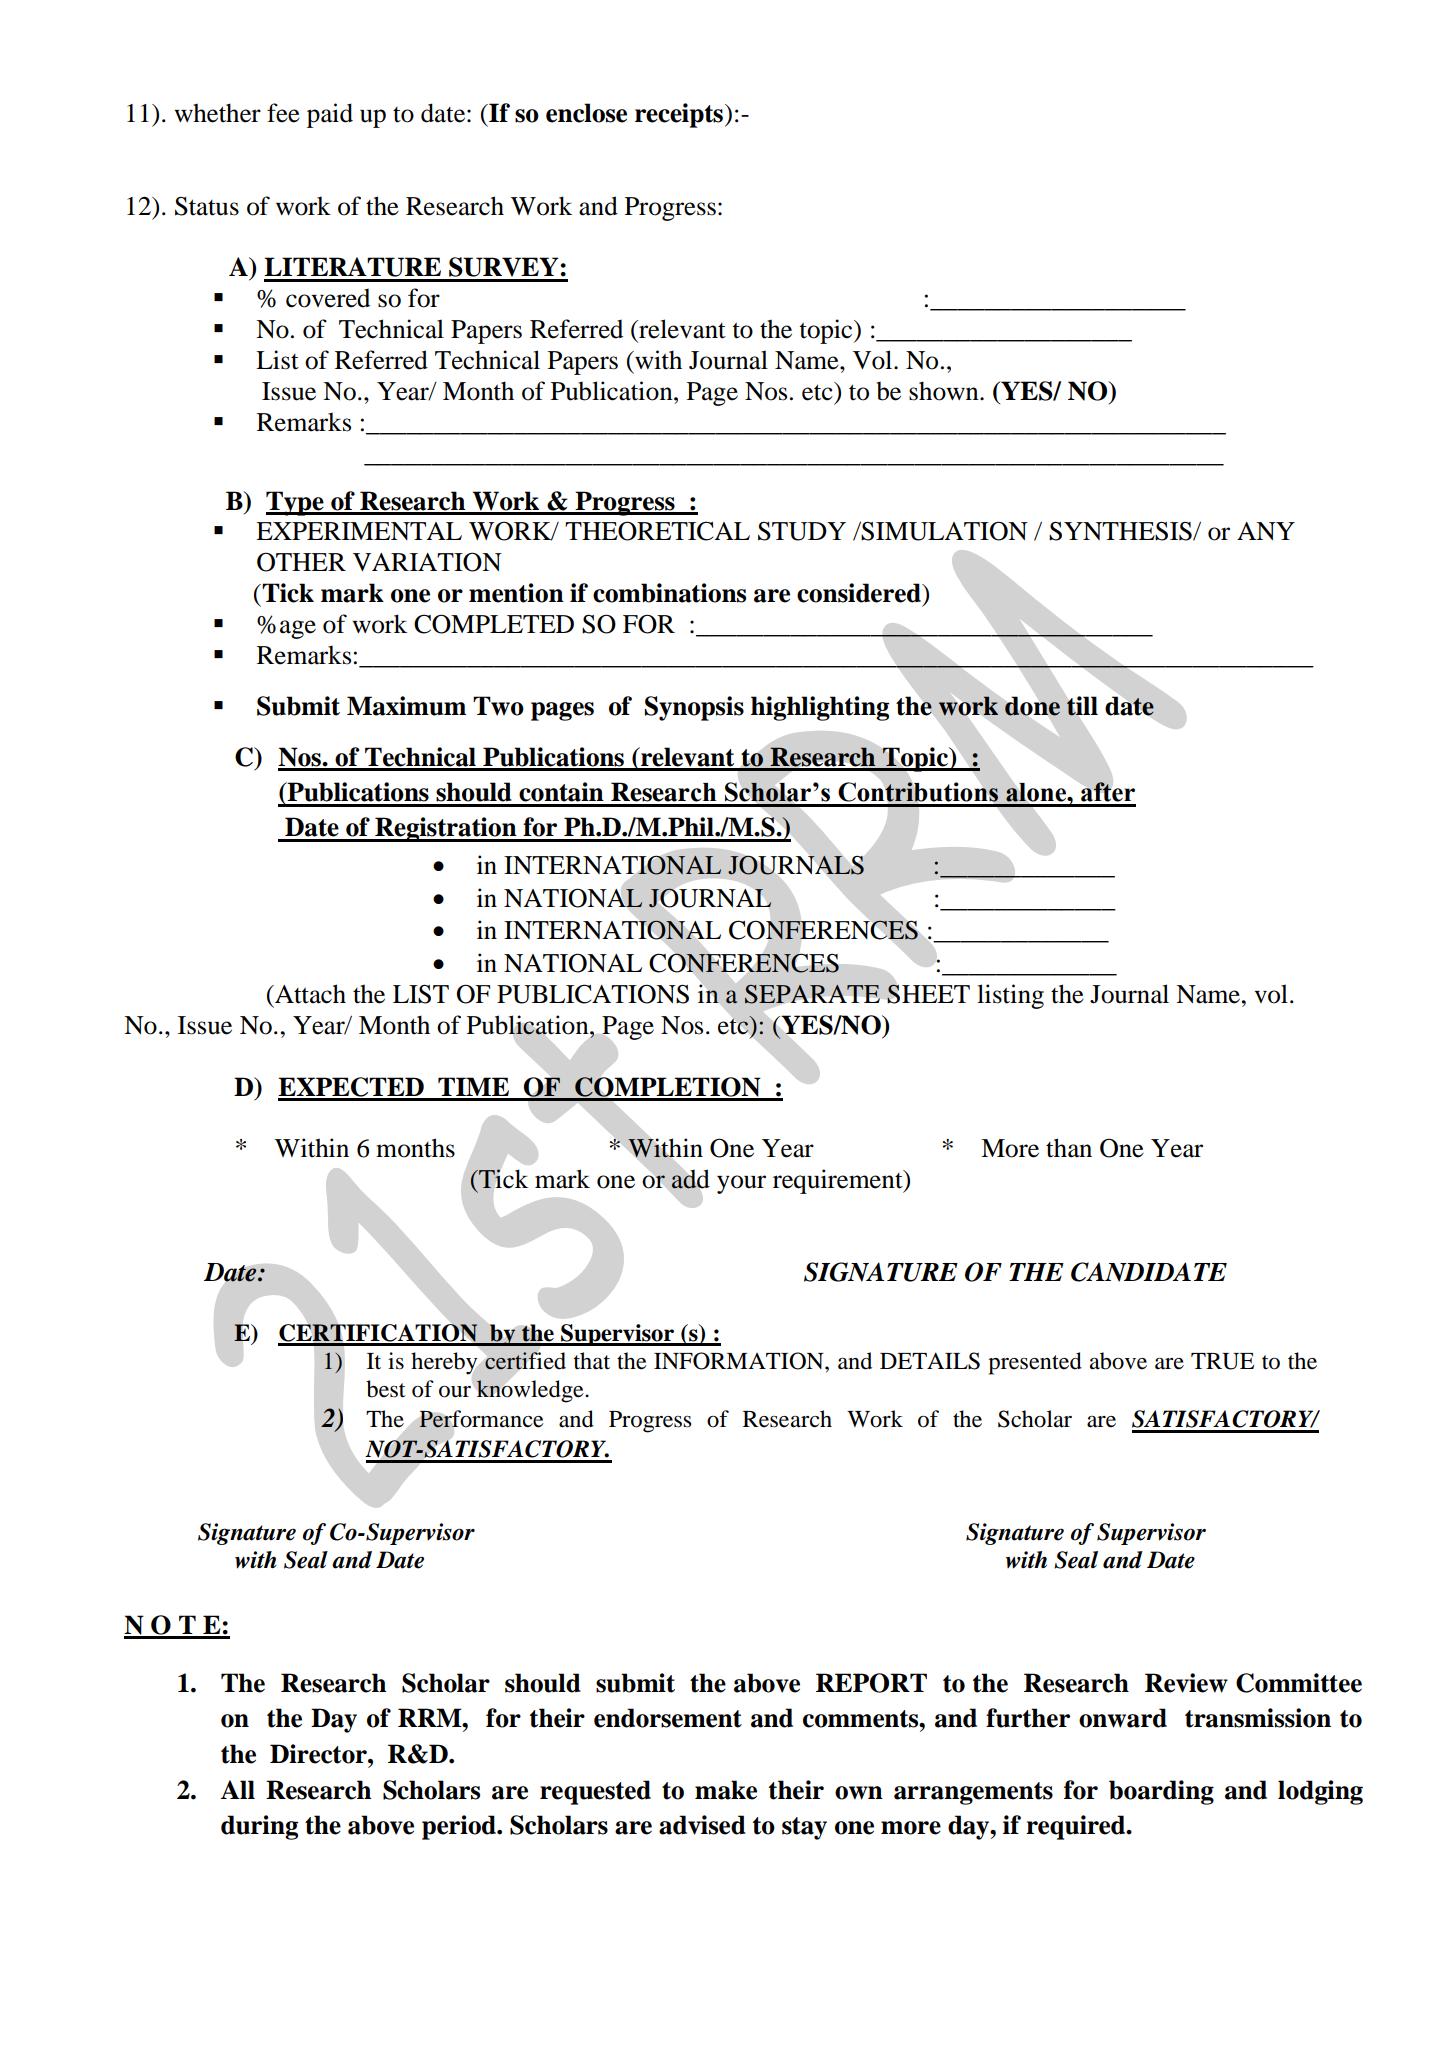  What do you see at coordinates (259, 1827) in the screenshot?
I see `during` at bounding box center [259, 1827].
